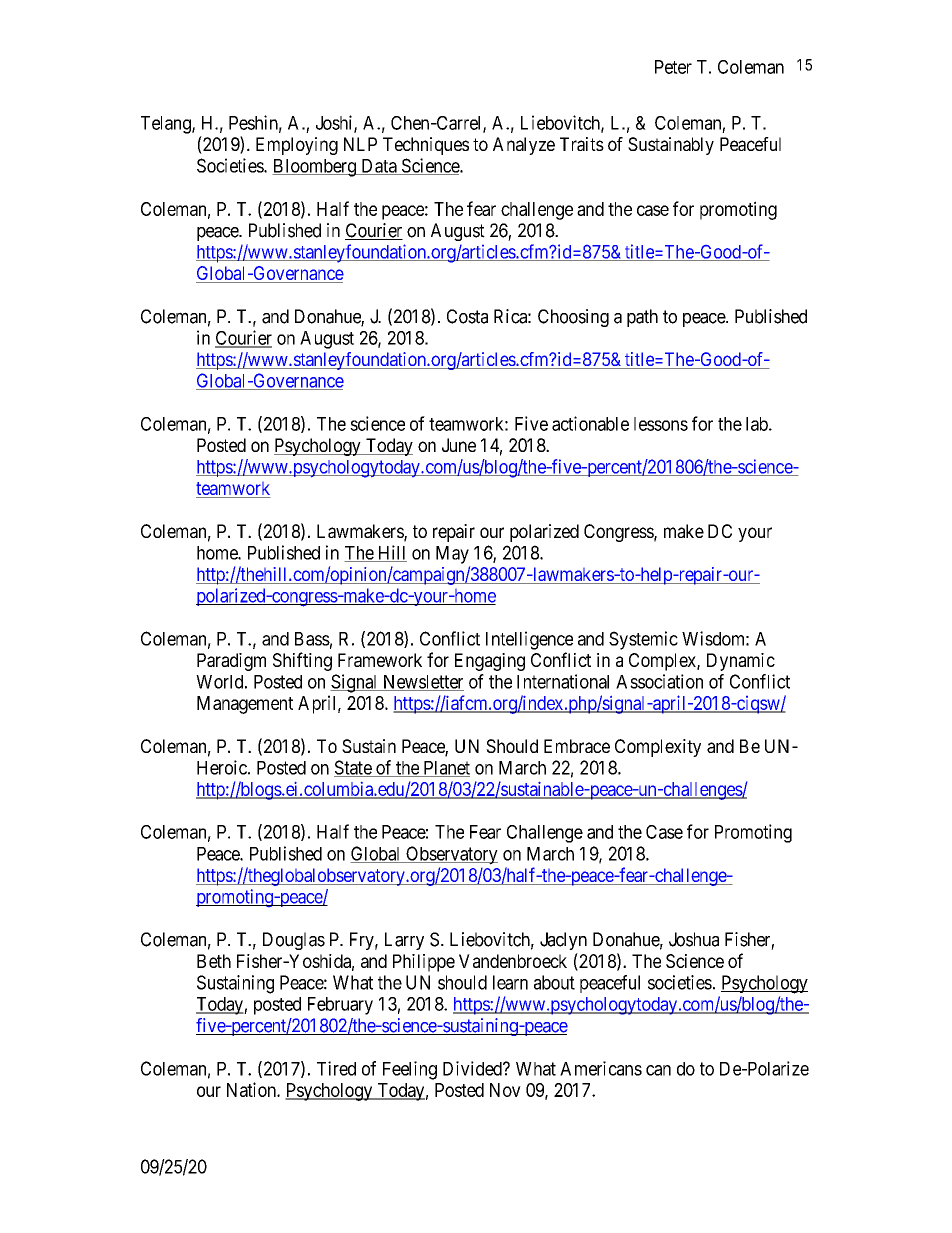 The width and height of the image is (952, 1233). Describe the element at coordinates (673, 67) in the image. I see `Peter` at that location.
